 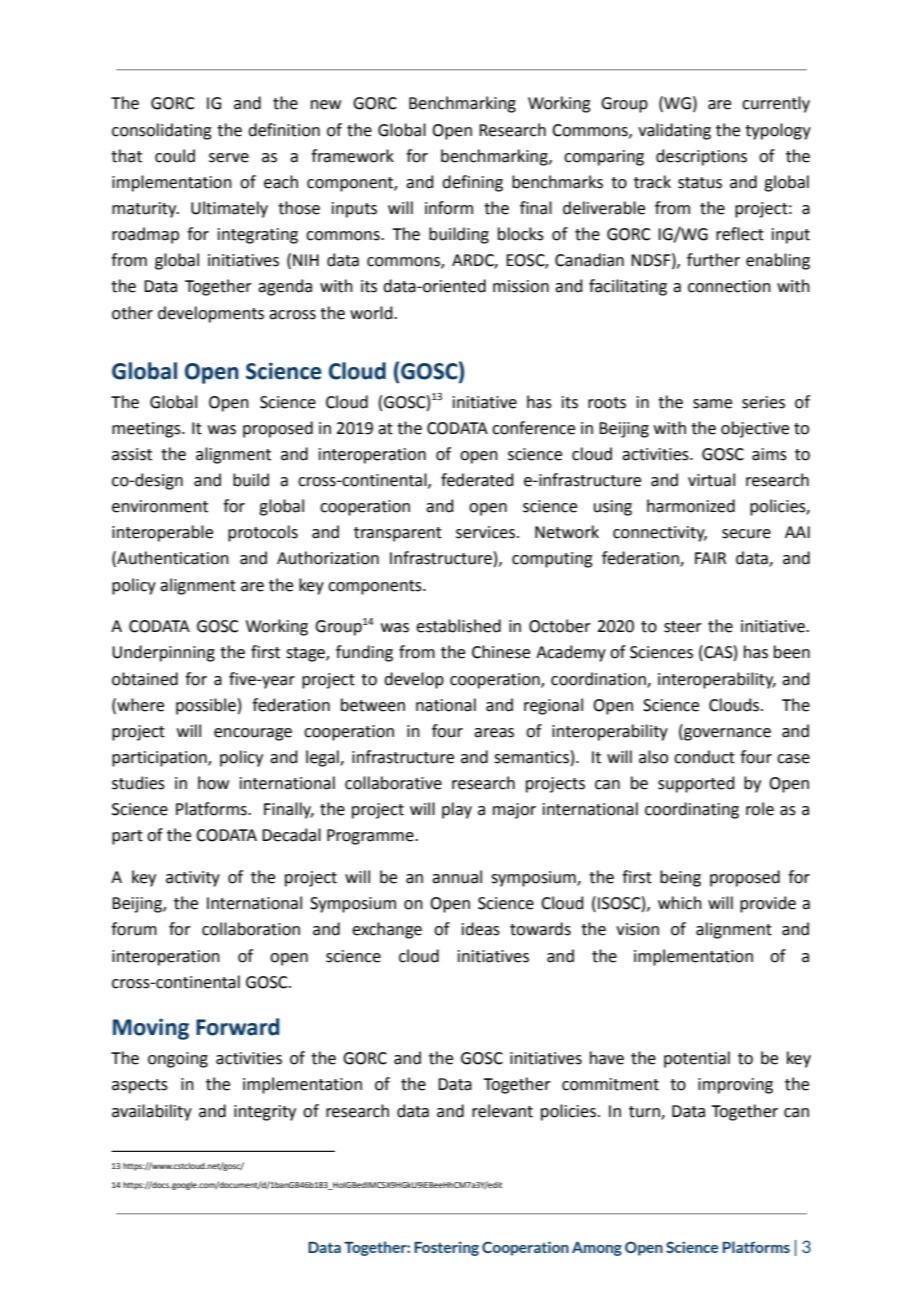 What do you see at coordinates (712, 404) in the page?
I see `same` at bounding box center [712, 404].
